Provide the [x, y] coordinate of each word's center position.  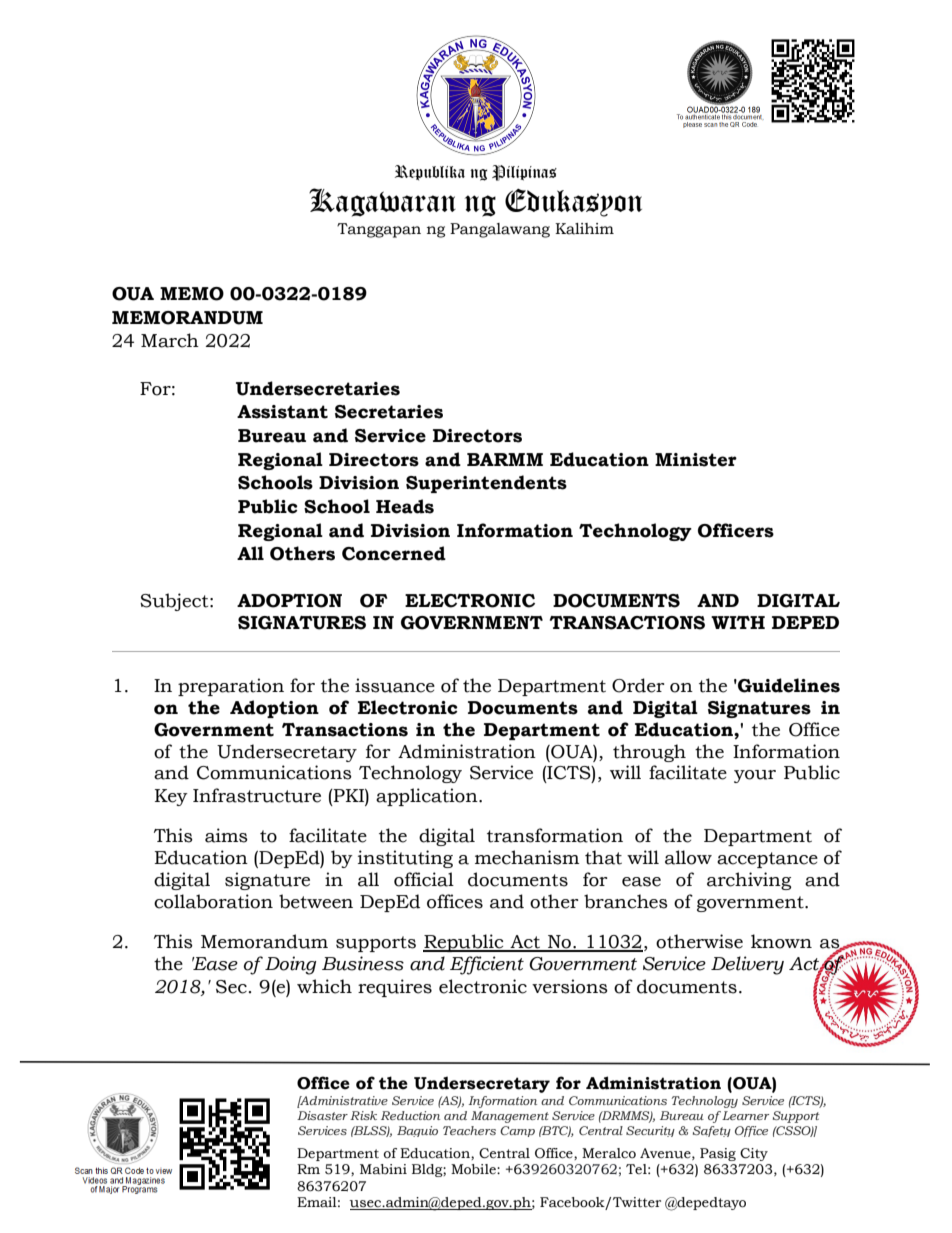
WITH [738, 622]
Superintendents [486, 484]
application [428, 797]
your [755, 776]
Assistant [282, 412]
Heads [405, 506]
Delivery [747, 965]
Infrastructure [257, 795]
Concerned [394, 553]
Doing [290, 965]
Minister [696, 460]
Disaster [322, 1115]
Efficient [487, 965]
